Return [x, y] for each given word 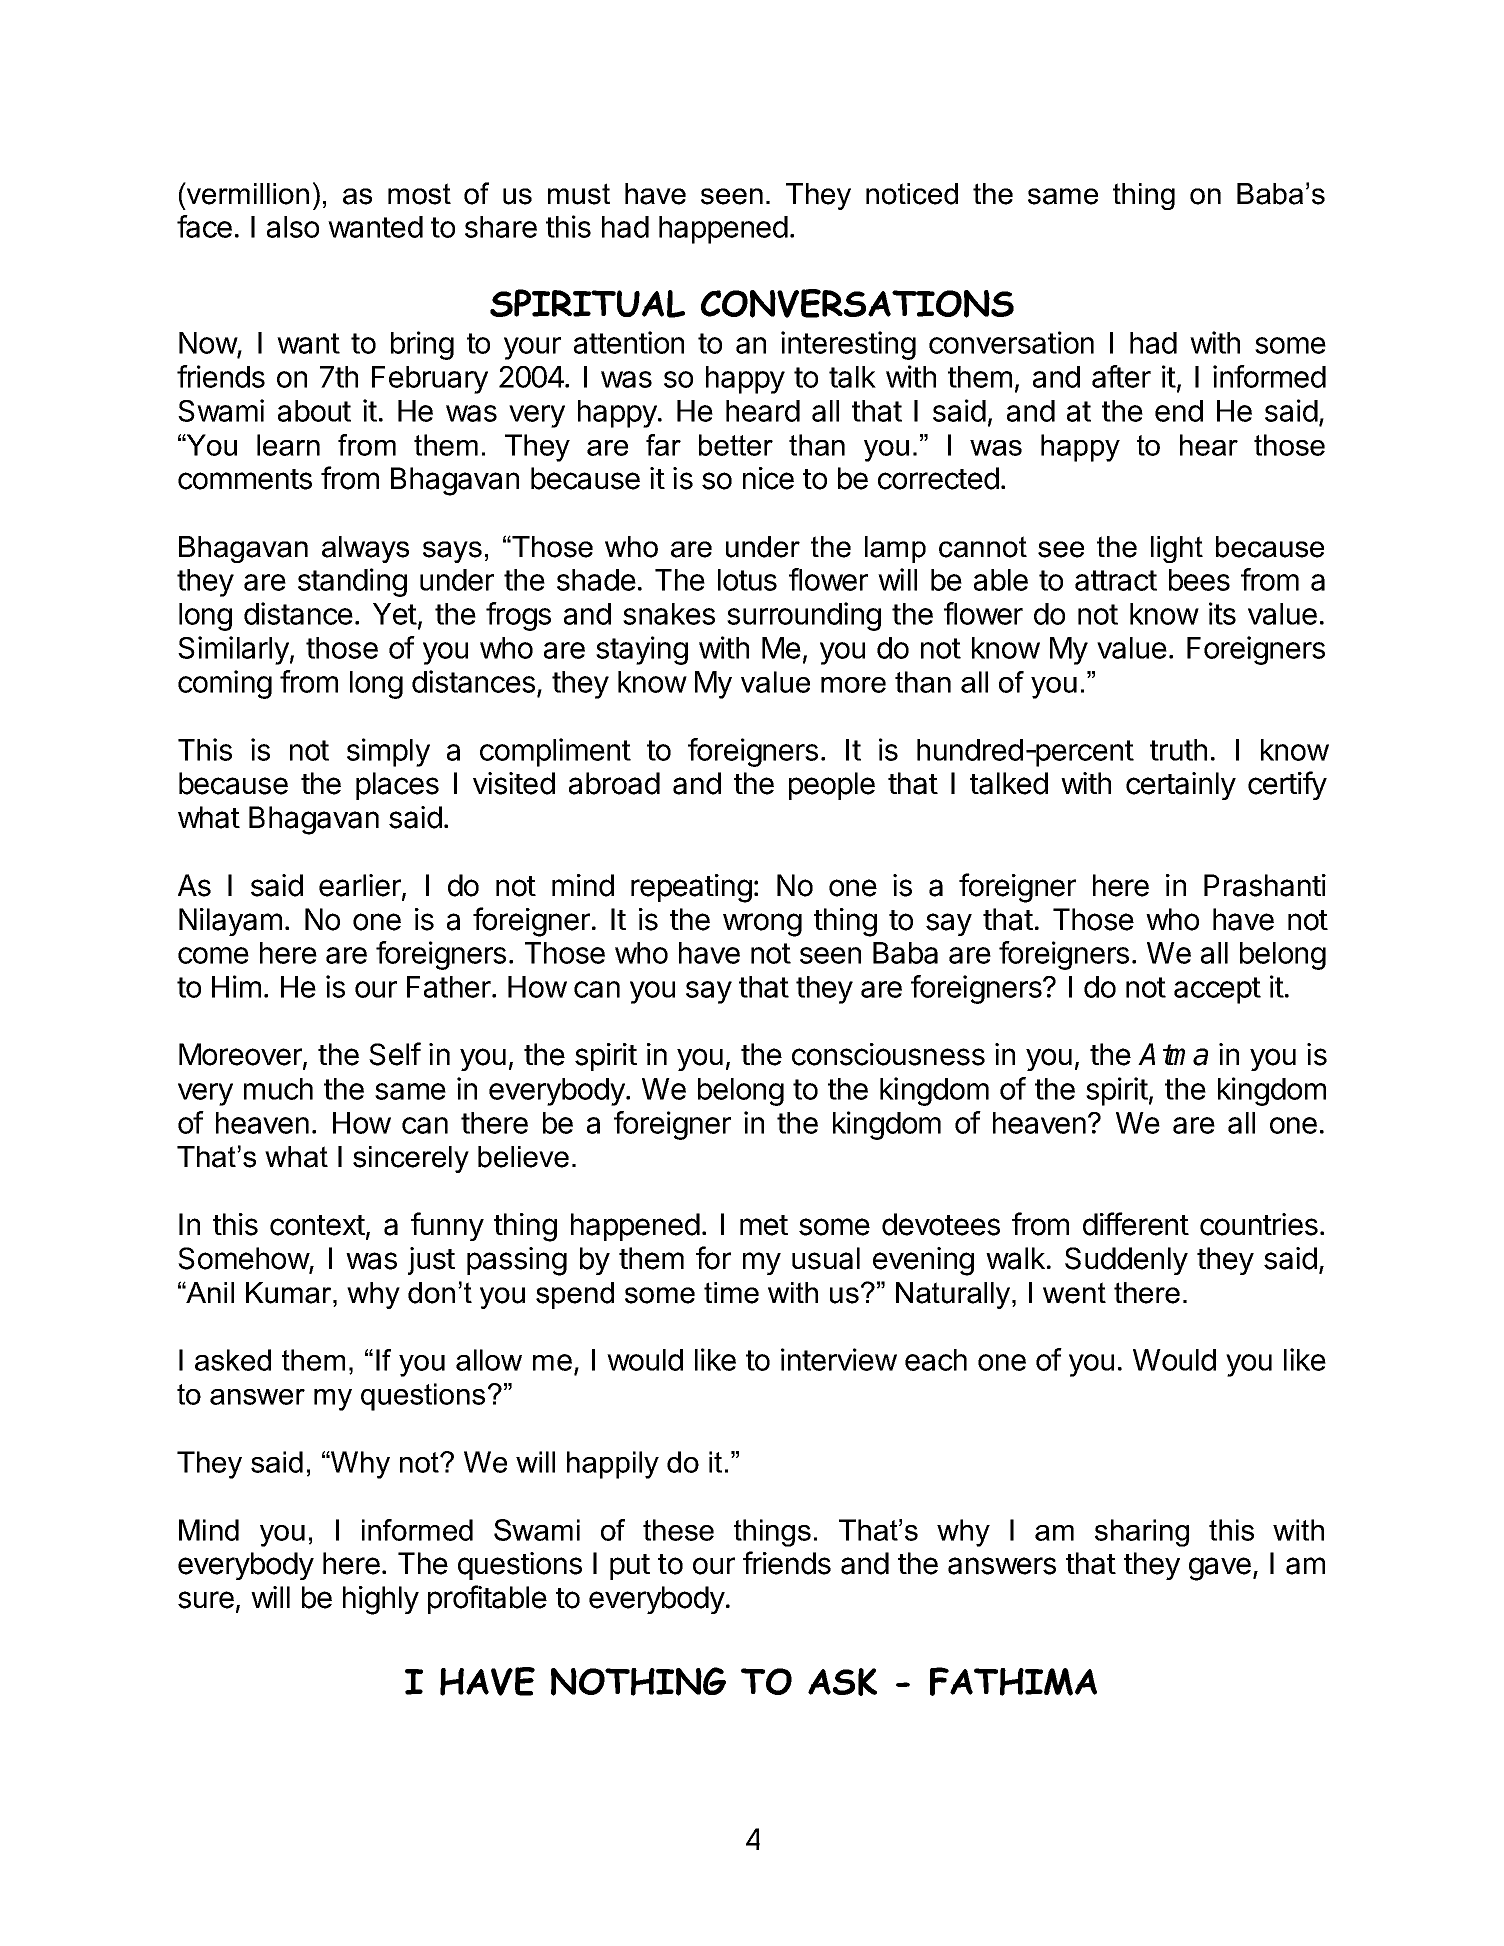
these [678, 1530]
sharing [1142, 1533]
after [1121, 376]
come [213, 955]
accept [1217, 990]
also [293, 227]
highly [381, 1600]
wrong [762, 925]
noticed [912, 194]
